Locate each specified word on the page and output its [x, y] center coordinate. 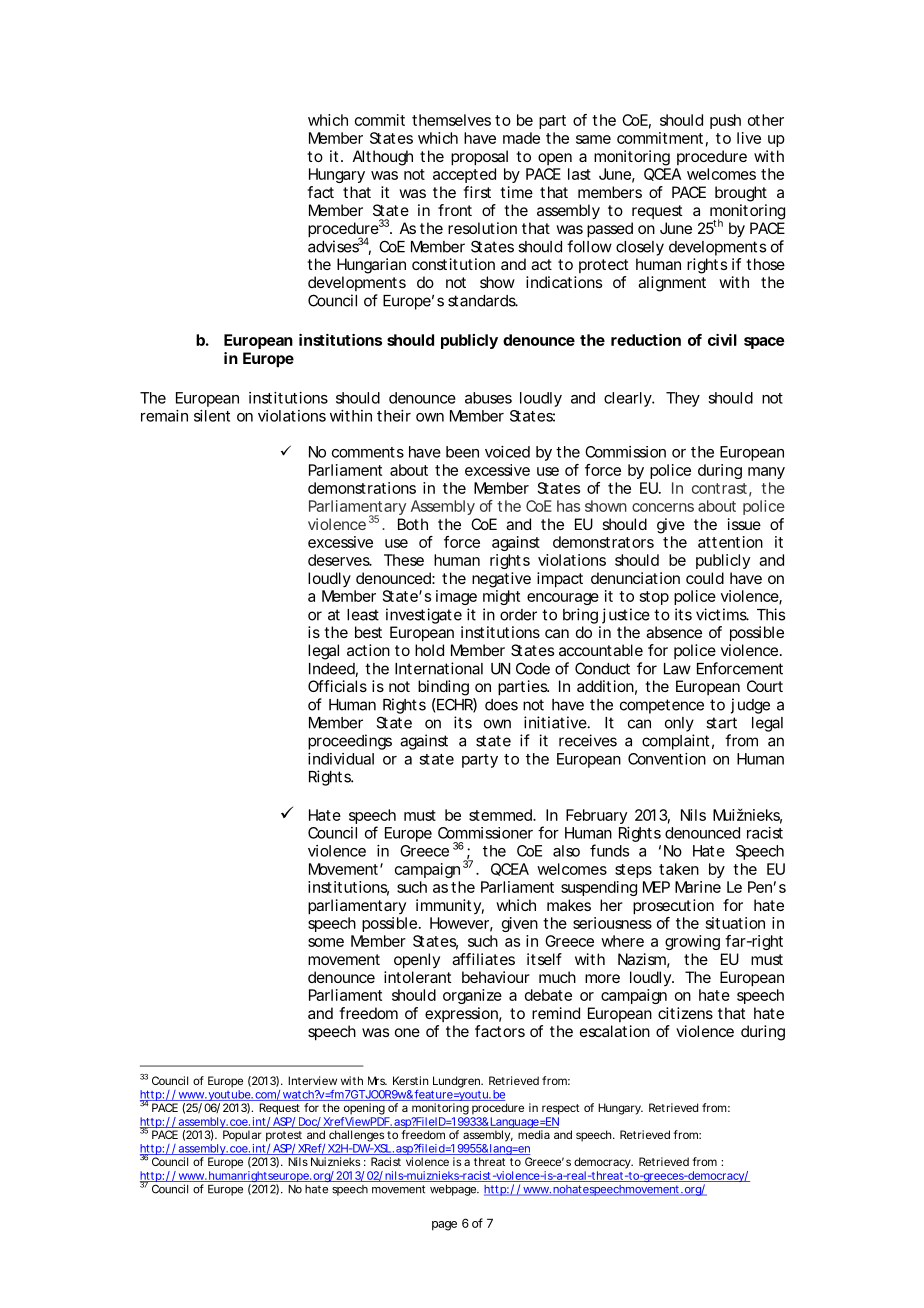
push [725, 121]
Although [383, 158]
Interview [312, 1080]
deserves [340, 560]
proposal [479, 158]
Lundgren [458, 1082]
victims [722, 614]
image [456, 597]
